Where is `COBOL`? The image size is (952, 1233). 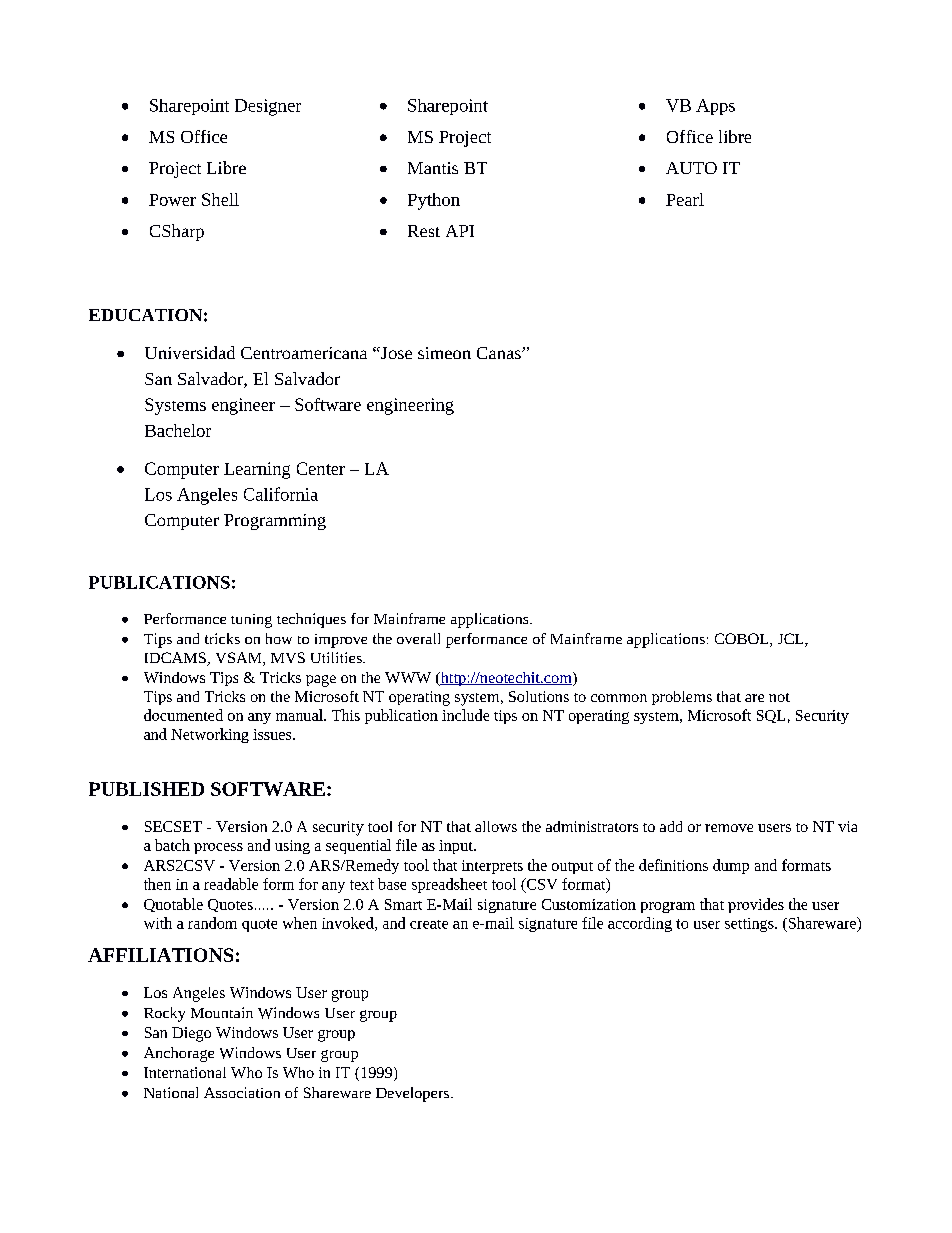
COBOL is located at coordinates (743, 640).
